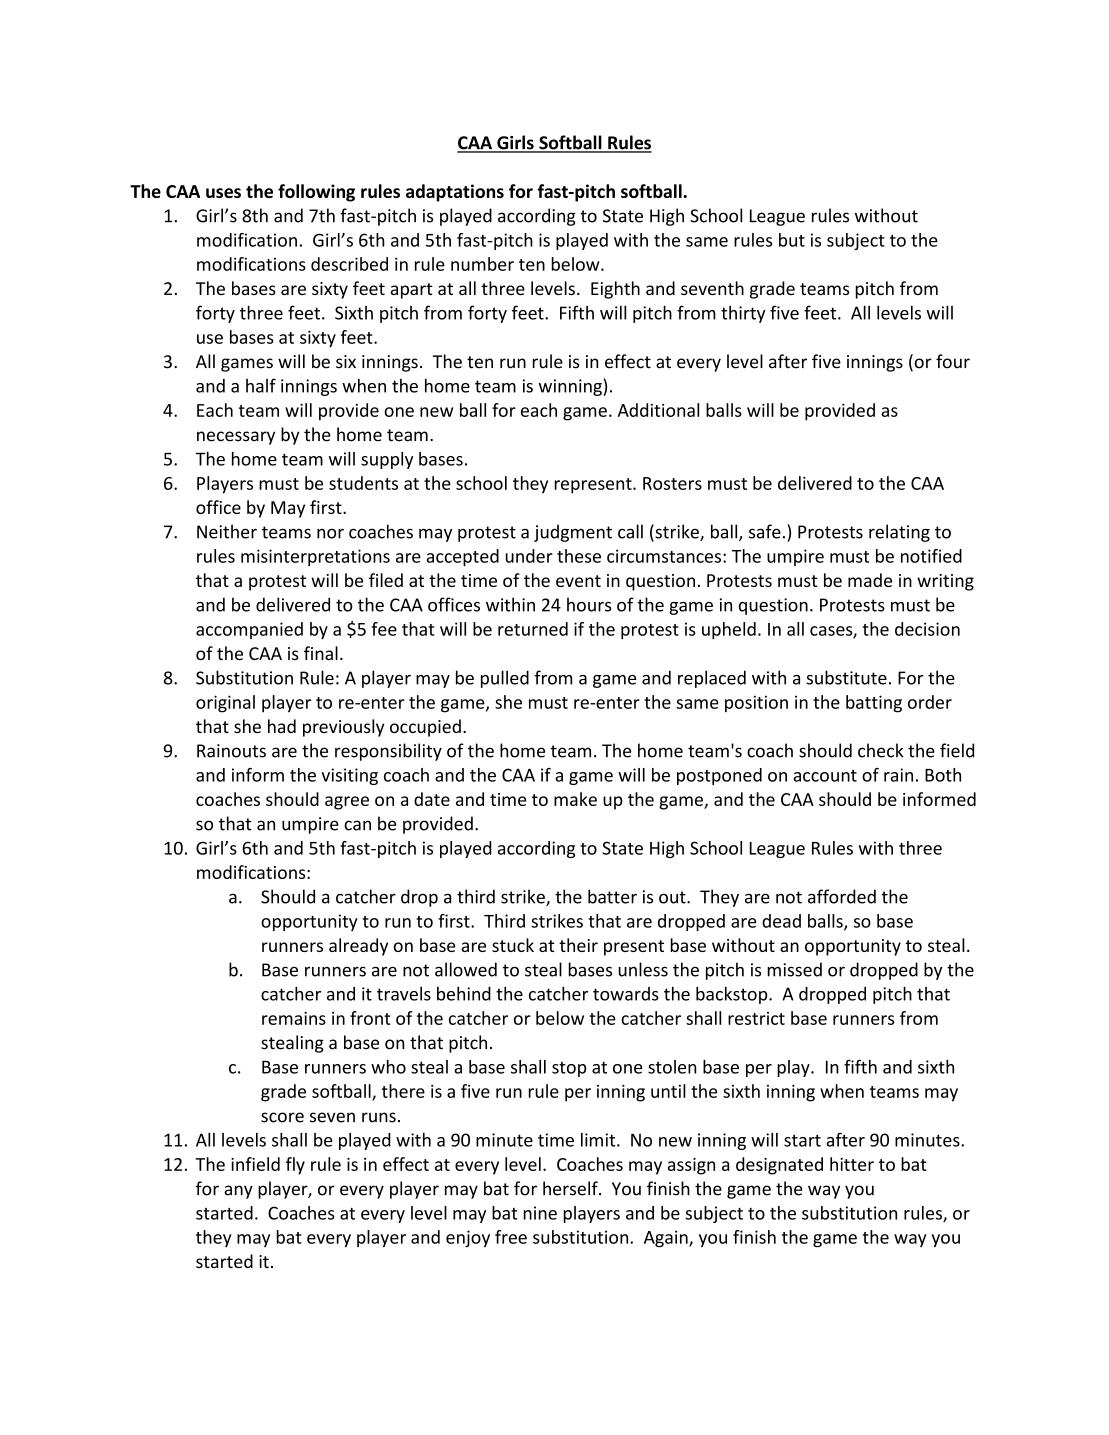 The width and height of the screenshot is (1109, 1435). Describe the element at coordinates (899, 533) in the screenshot. I see `relating` at that location.
